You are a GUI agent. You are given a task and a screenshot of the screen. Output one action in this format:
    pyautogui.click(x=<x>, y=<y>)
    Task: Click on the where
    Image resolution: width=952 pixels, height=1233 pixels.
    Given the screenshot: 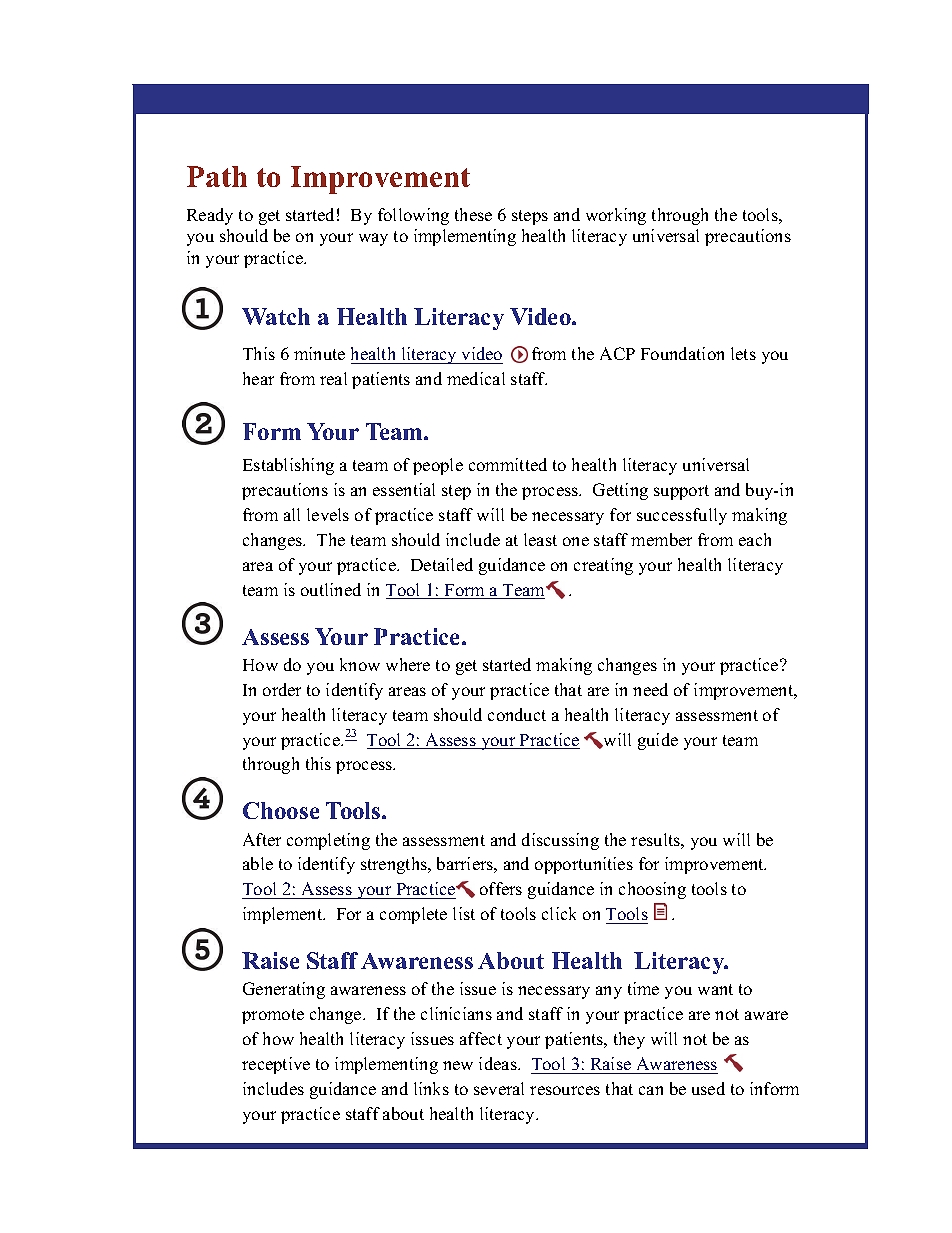 What is the action you would take?
    pyautogui.click(x=408, y=664)
